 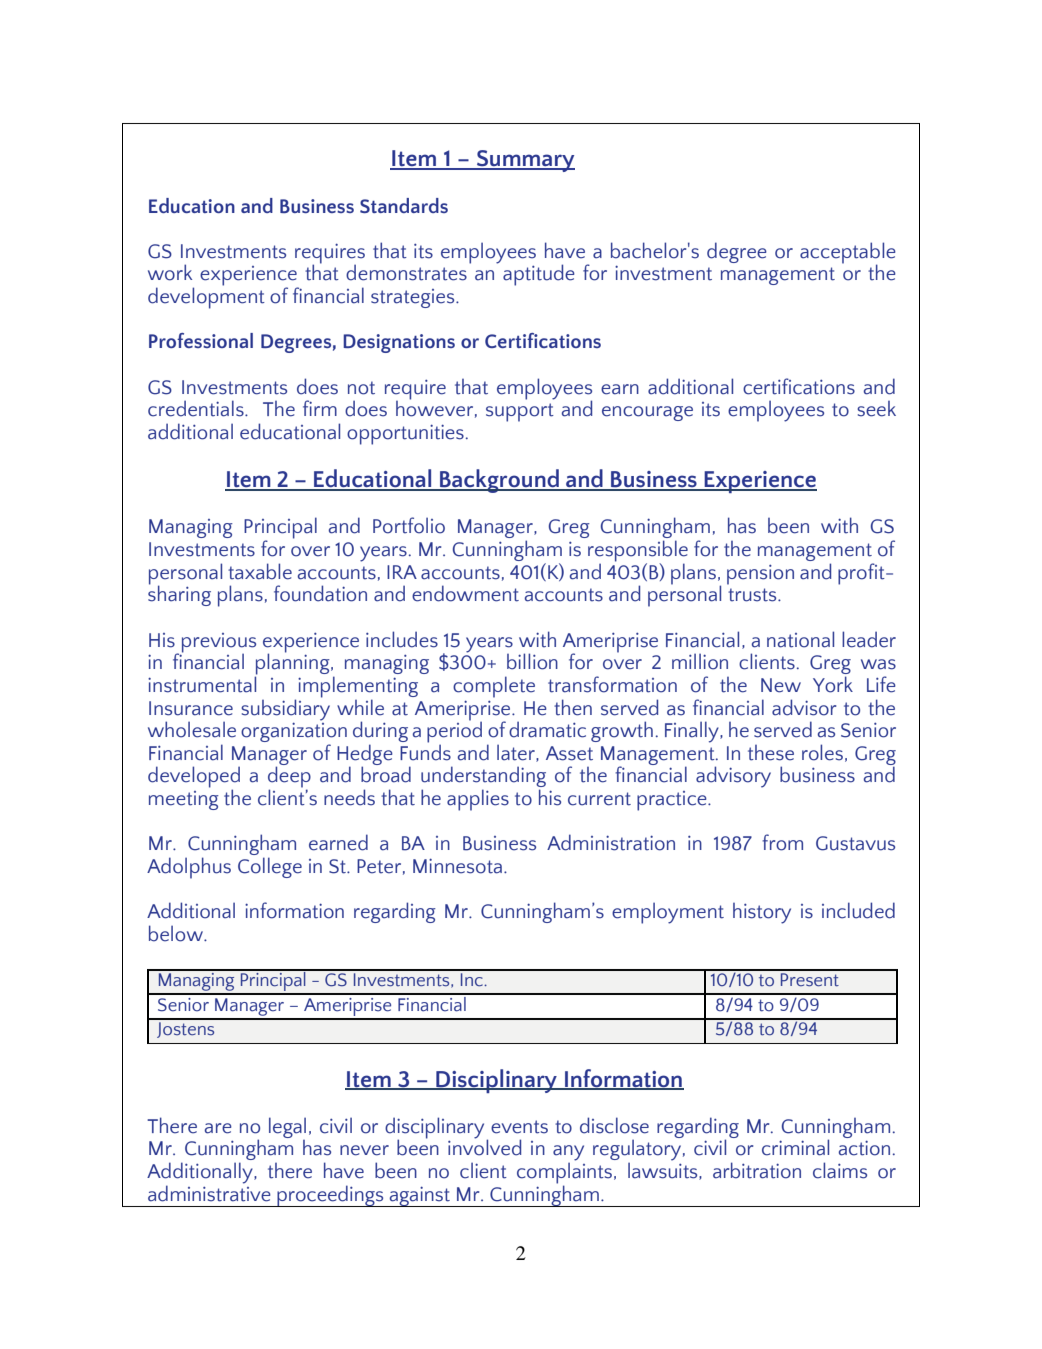 I want to click on from, so click(x=782, y=842).
